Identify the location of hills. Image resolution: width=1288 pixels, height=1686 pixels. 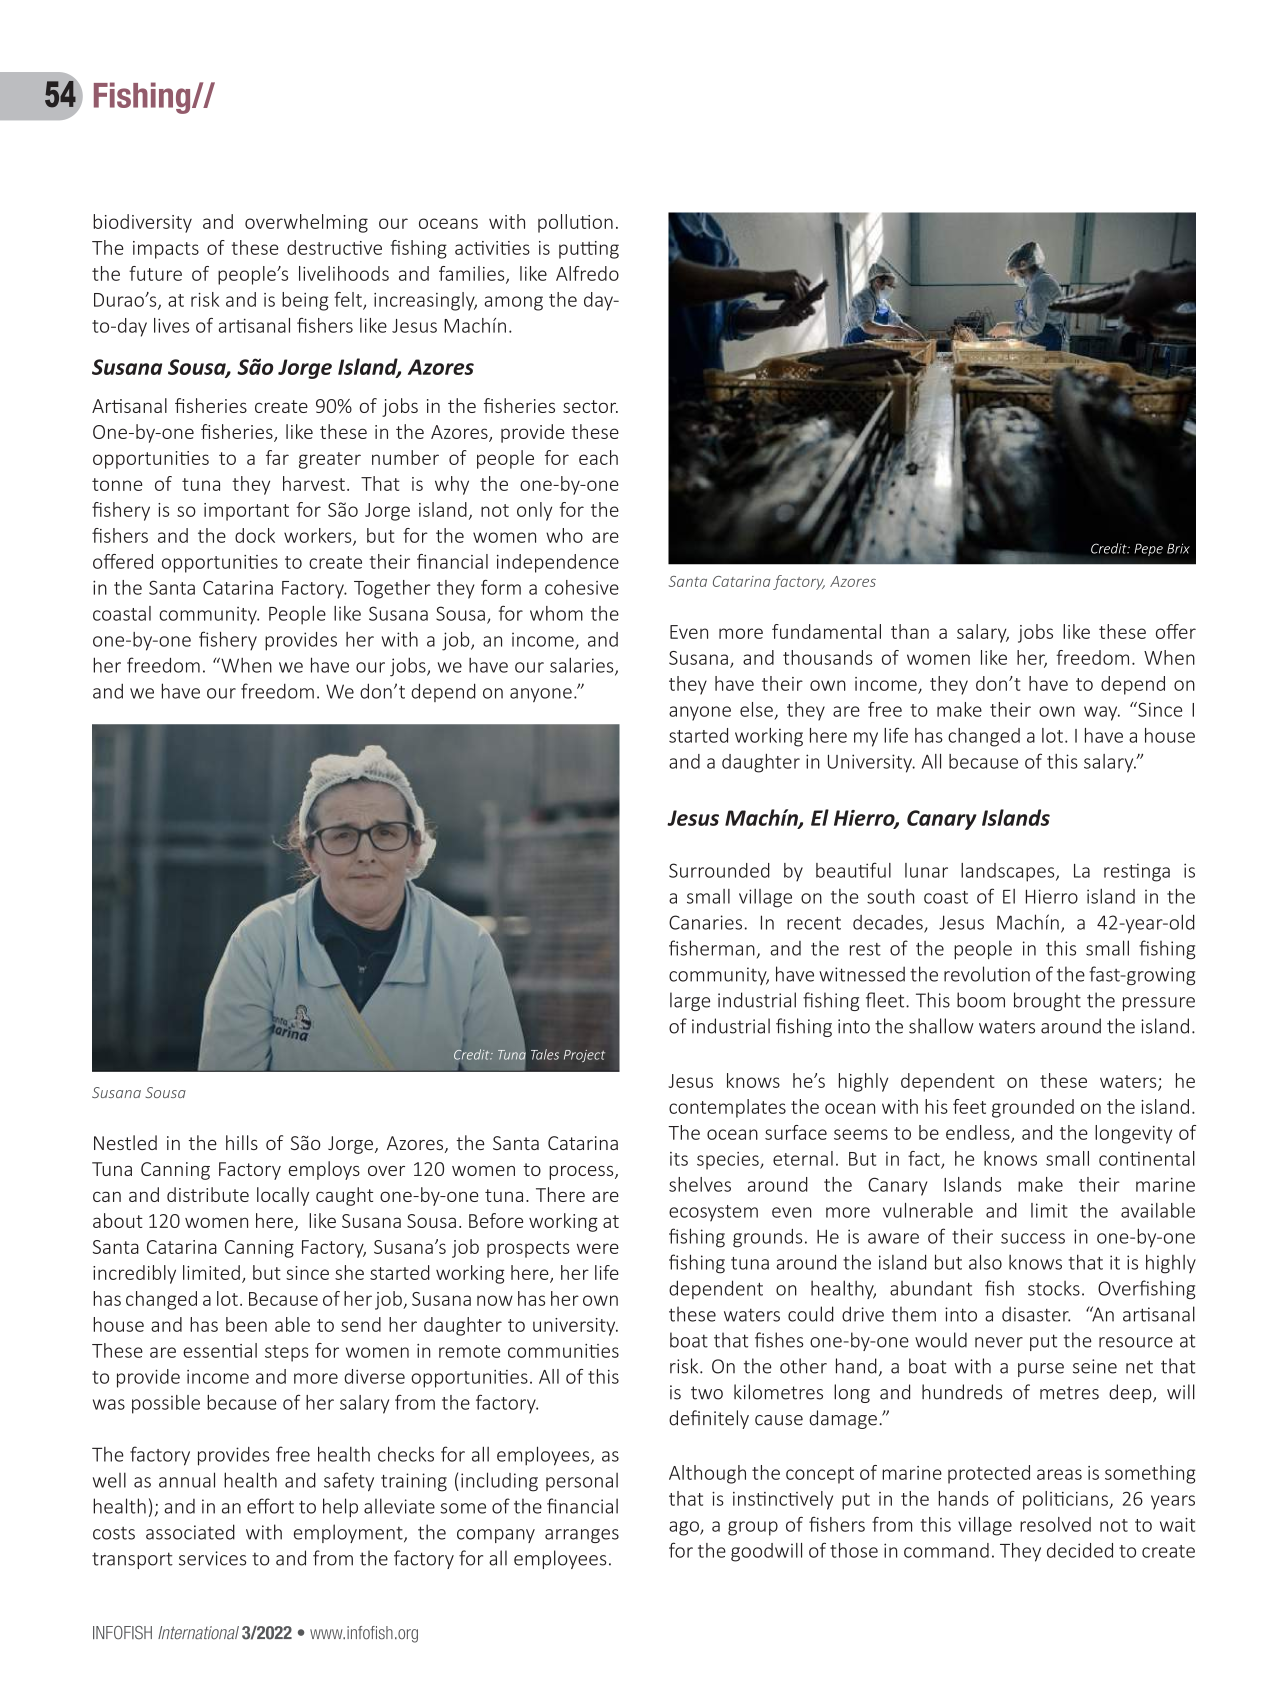
(242, 1142).
